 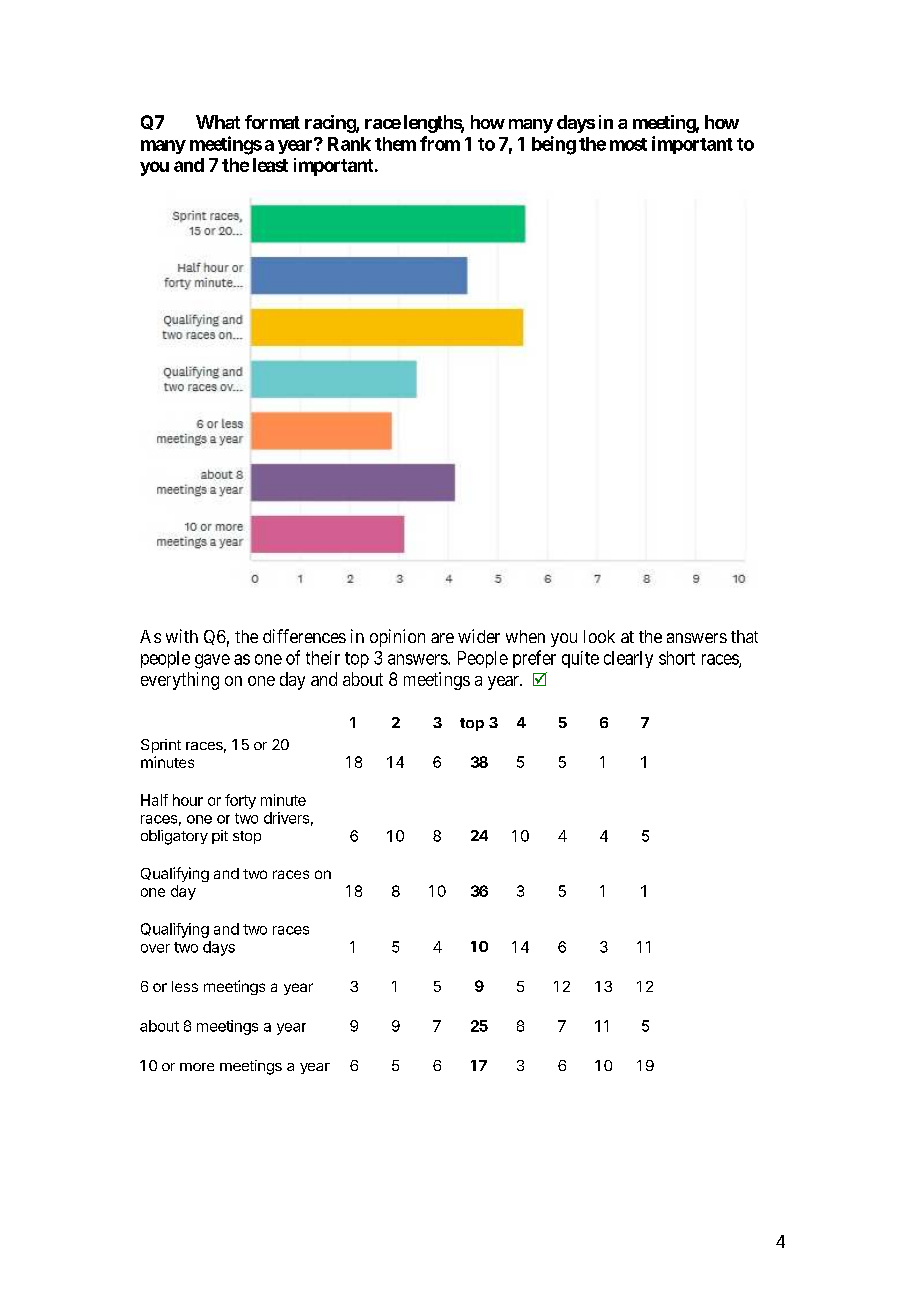 What do you see at coordinates (628, 144) in the document?
I see `most` at bounding box center [628, 144].
